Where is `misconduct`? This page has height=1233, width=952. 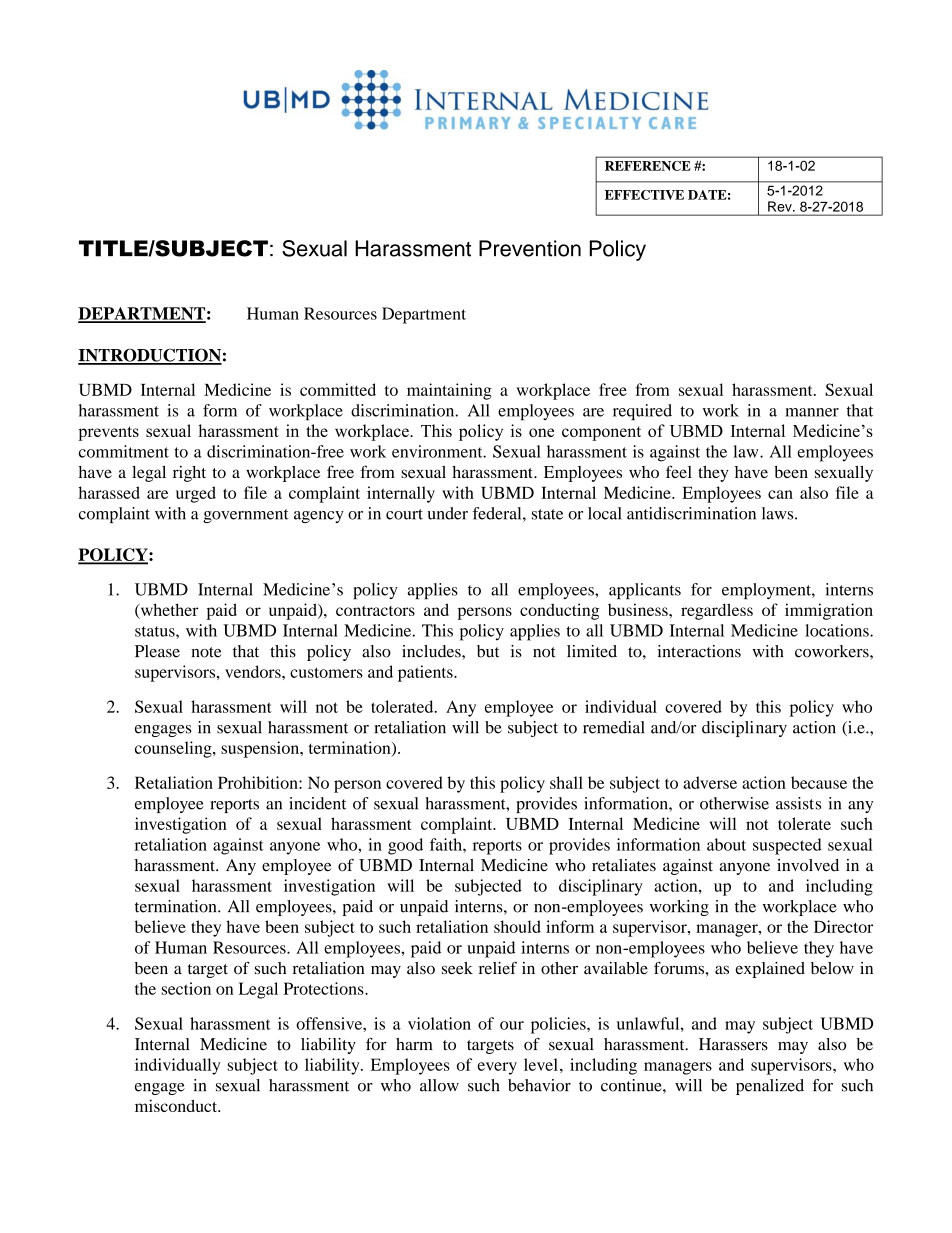 misconduct is located at coordinates (177, 1105).
